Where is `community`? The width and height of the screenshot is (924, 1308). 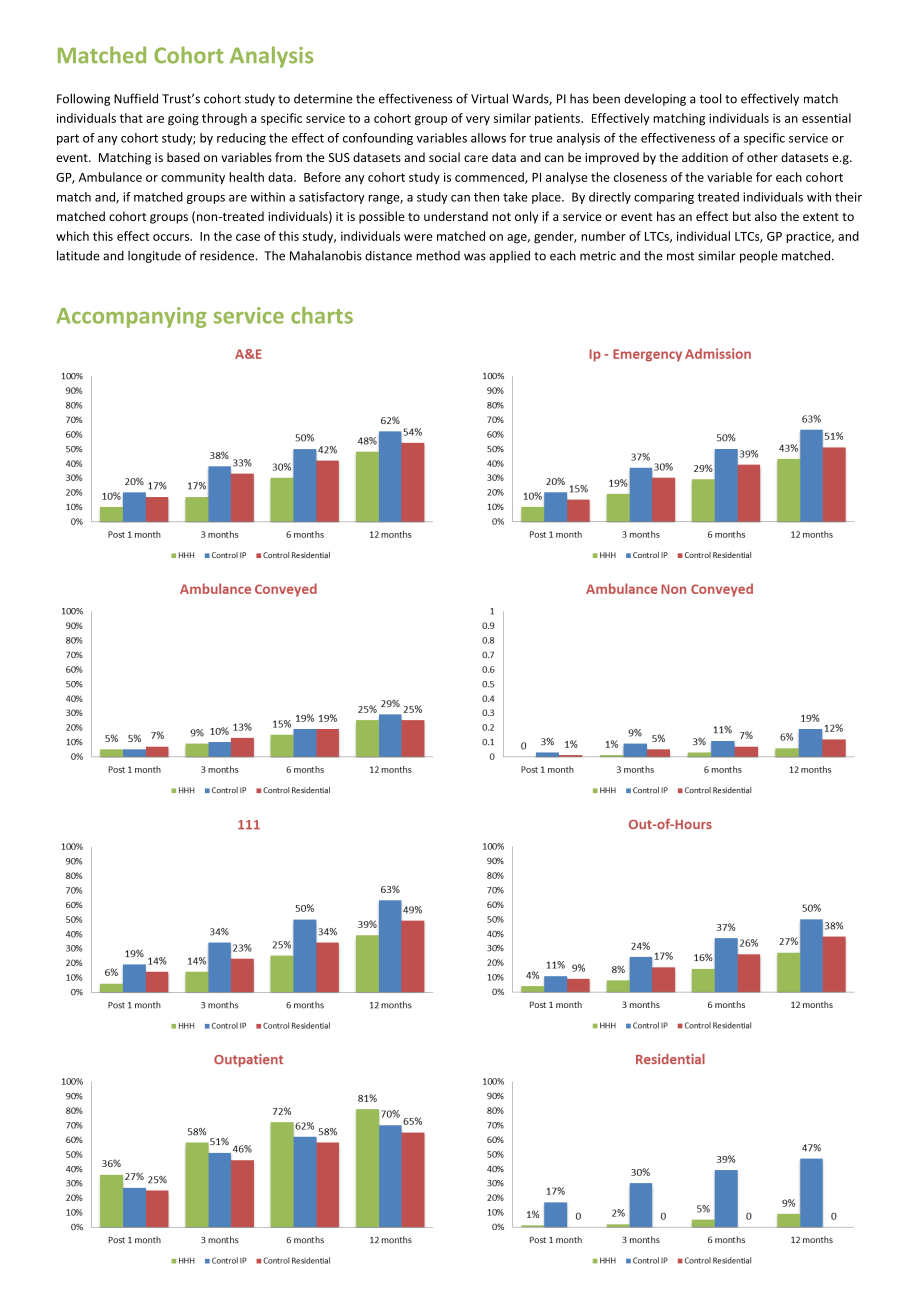
community is located at coordinates (193, 179).
